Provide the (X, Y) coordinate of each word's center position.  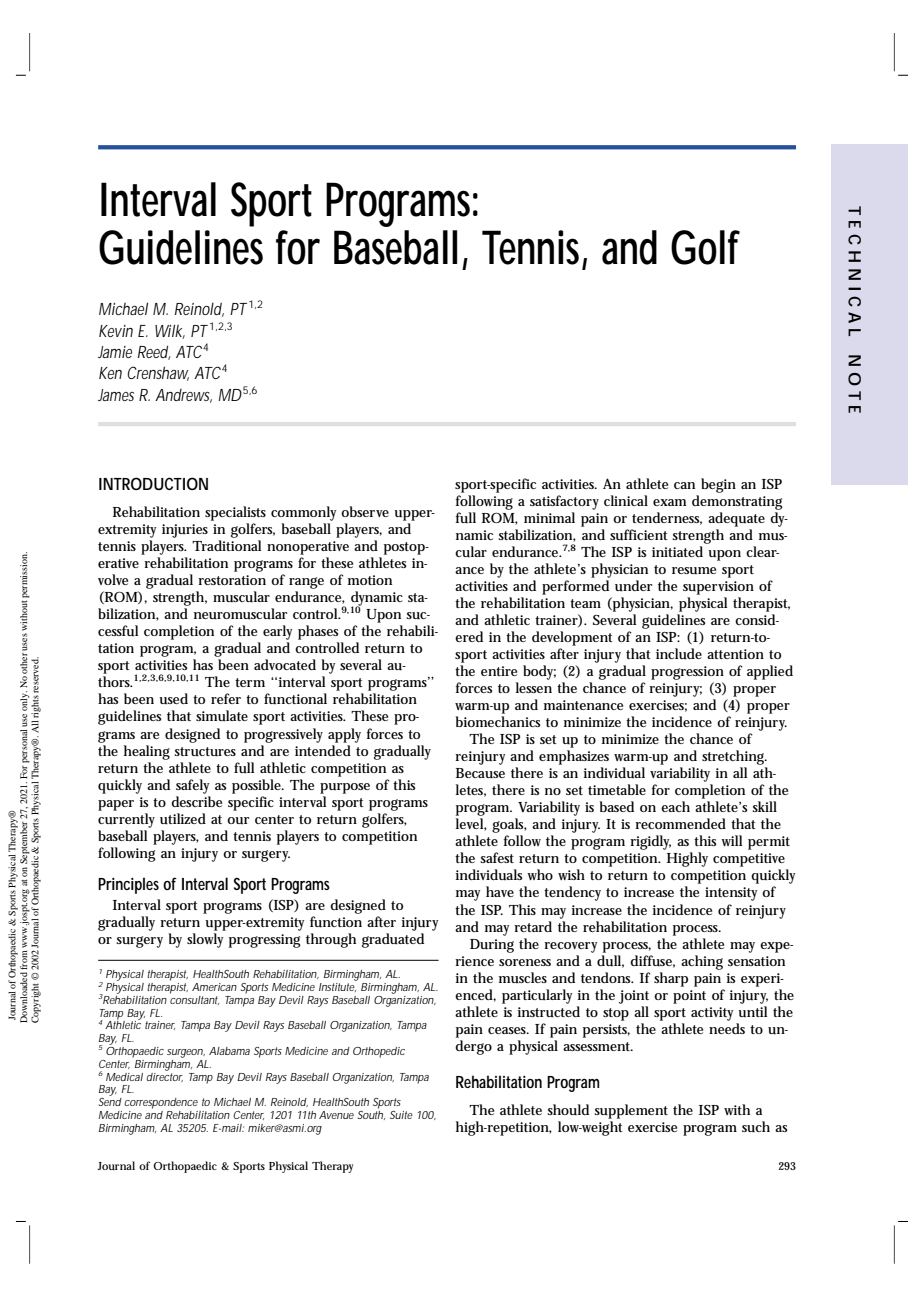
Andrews (183, 396)
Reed (153, 352)
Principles (128, 885)
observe (365, 511)
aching (702, 962)
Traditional (226, 545)
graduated (393, 940)
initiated (677, 551)
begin (718, 485)
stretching (734, 757)
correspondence (161, 1103)
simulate (222, 715)
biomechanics (498, 721)
